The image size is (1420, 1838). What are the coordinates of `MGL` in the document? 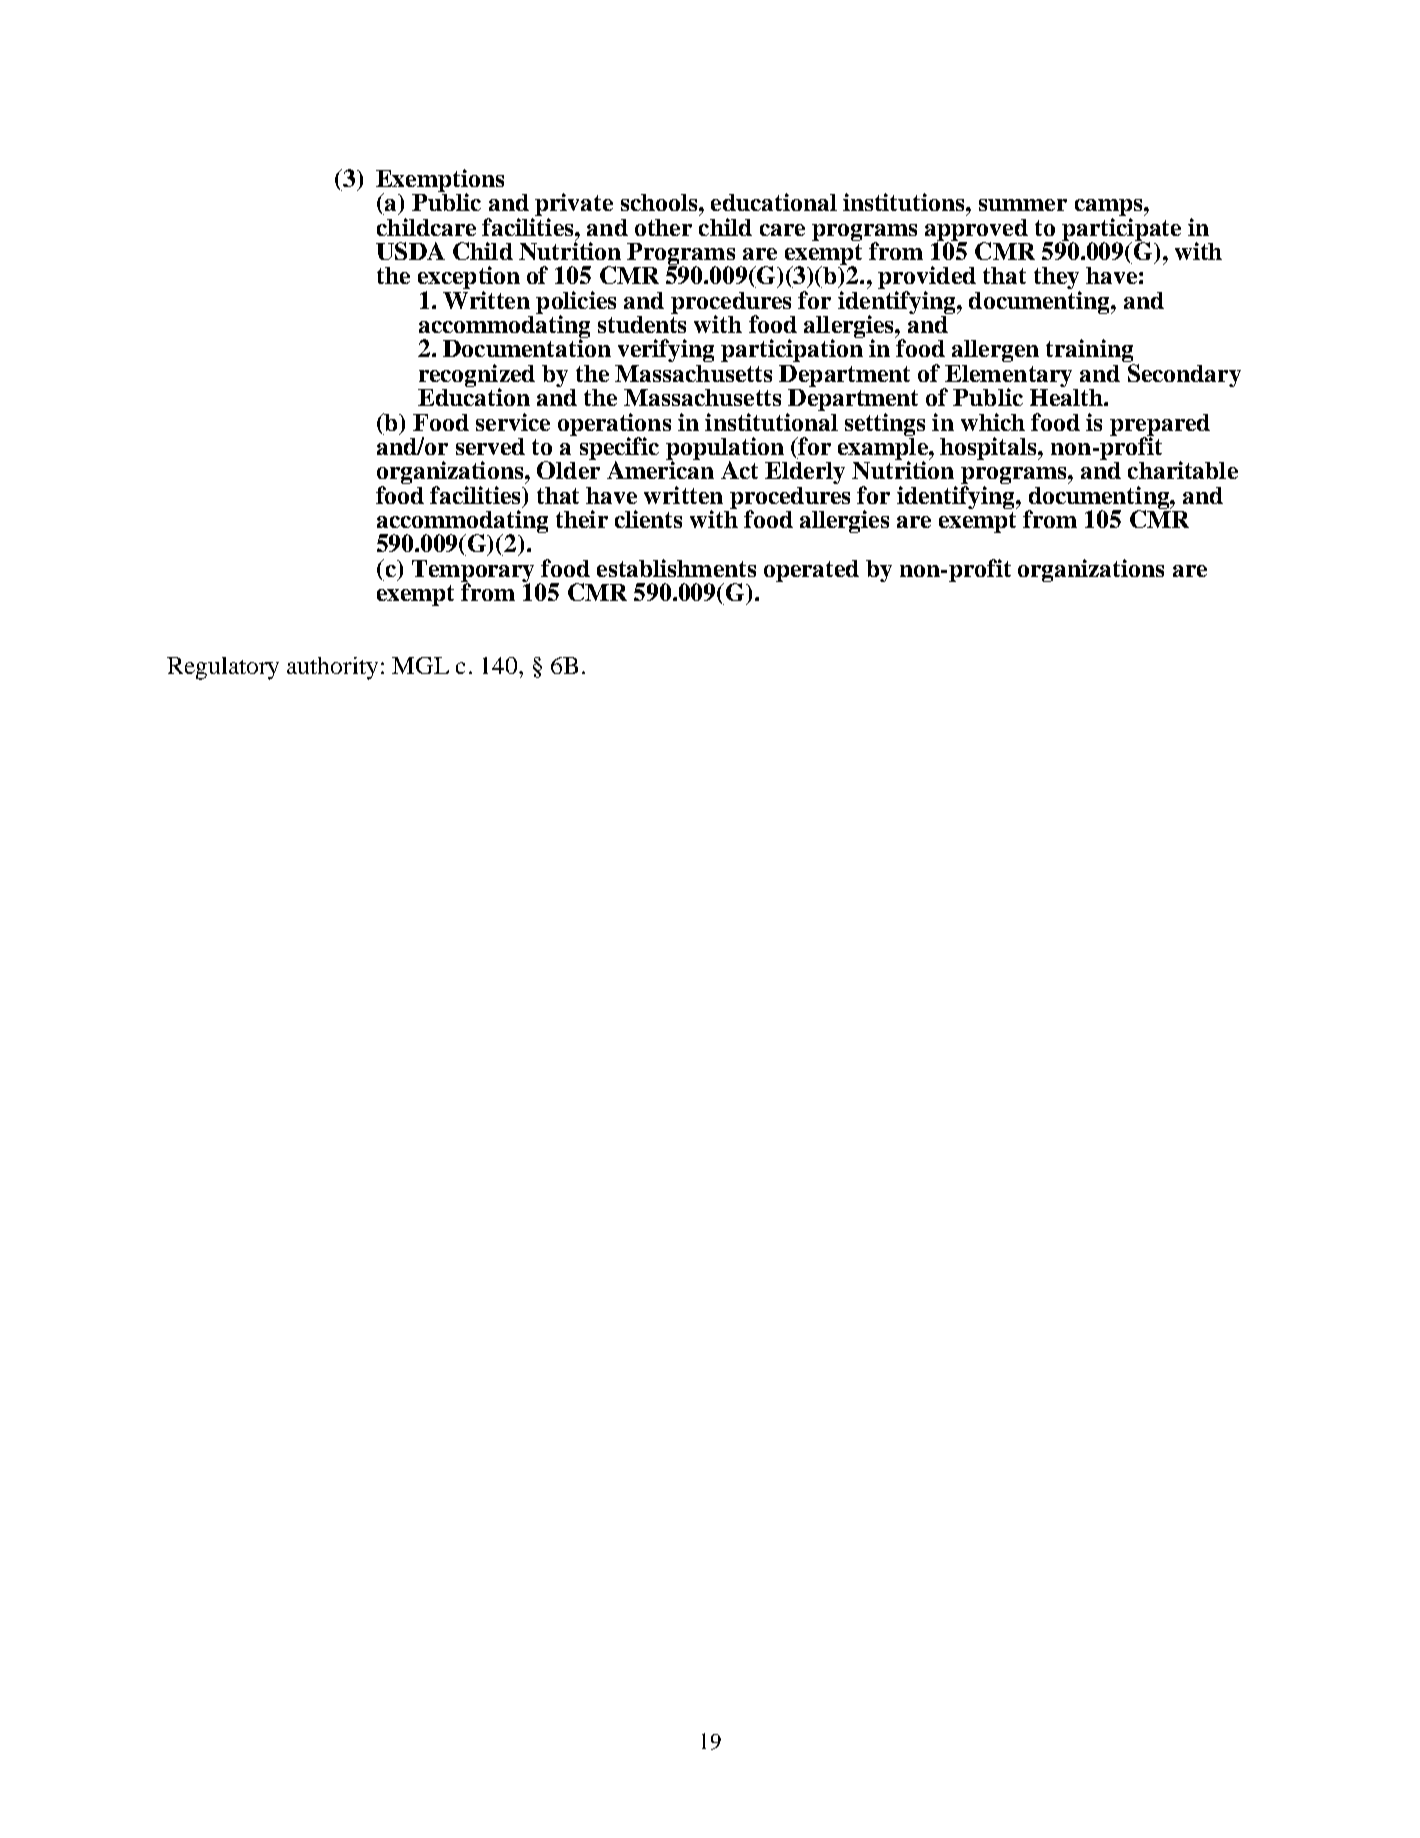 It's located at (420, 665).
